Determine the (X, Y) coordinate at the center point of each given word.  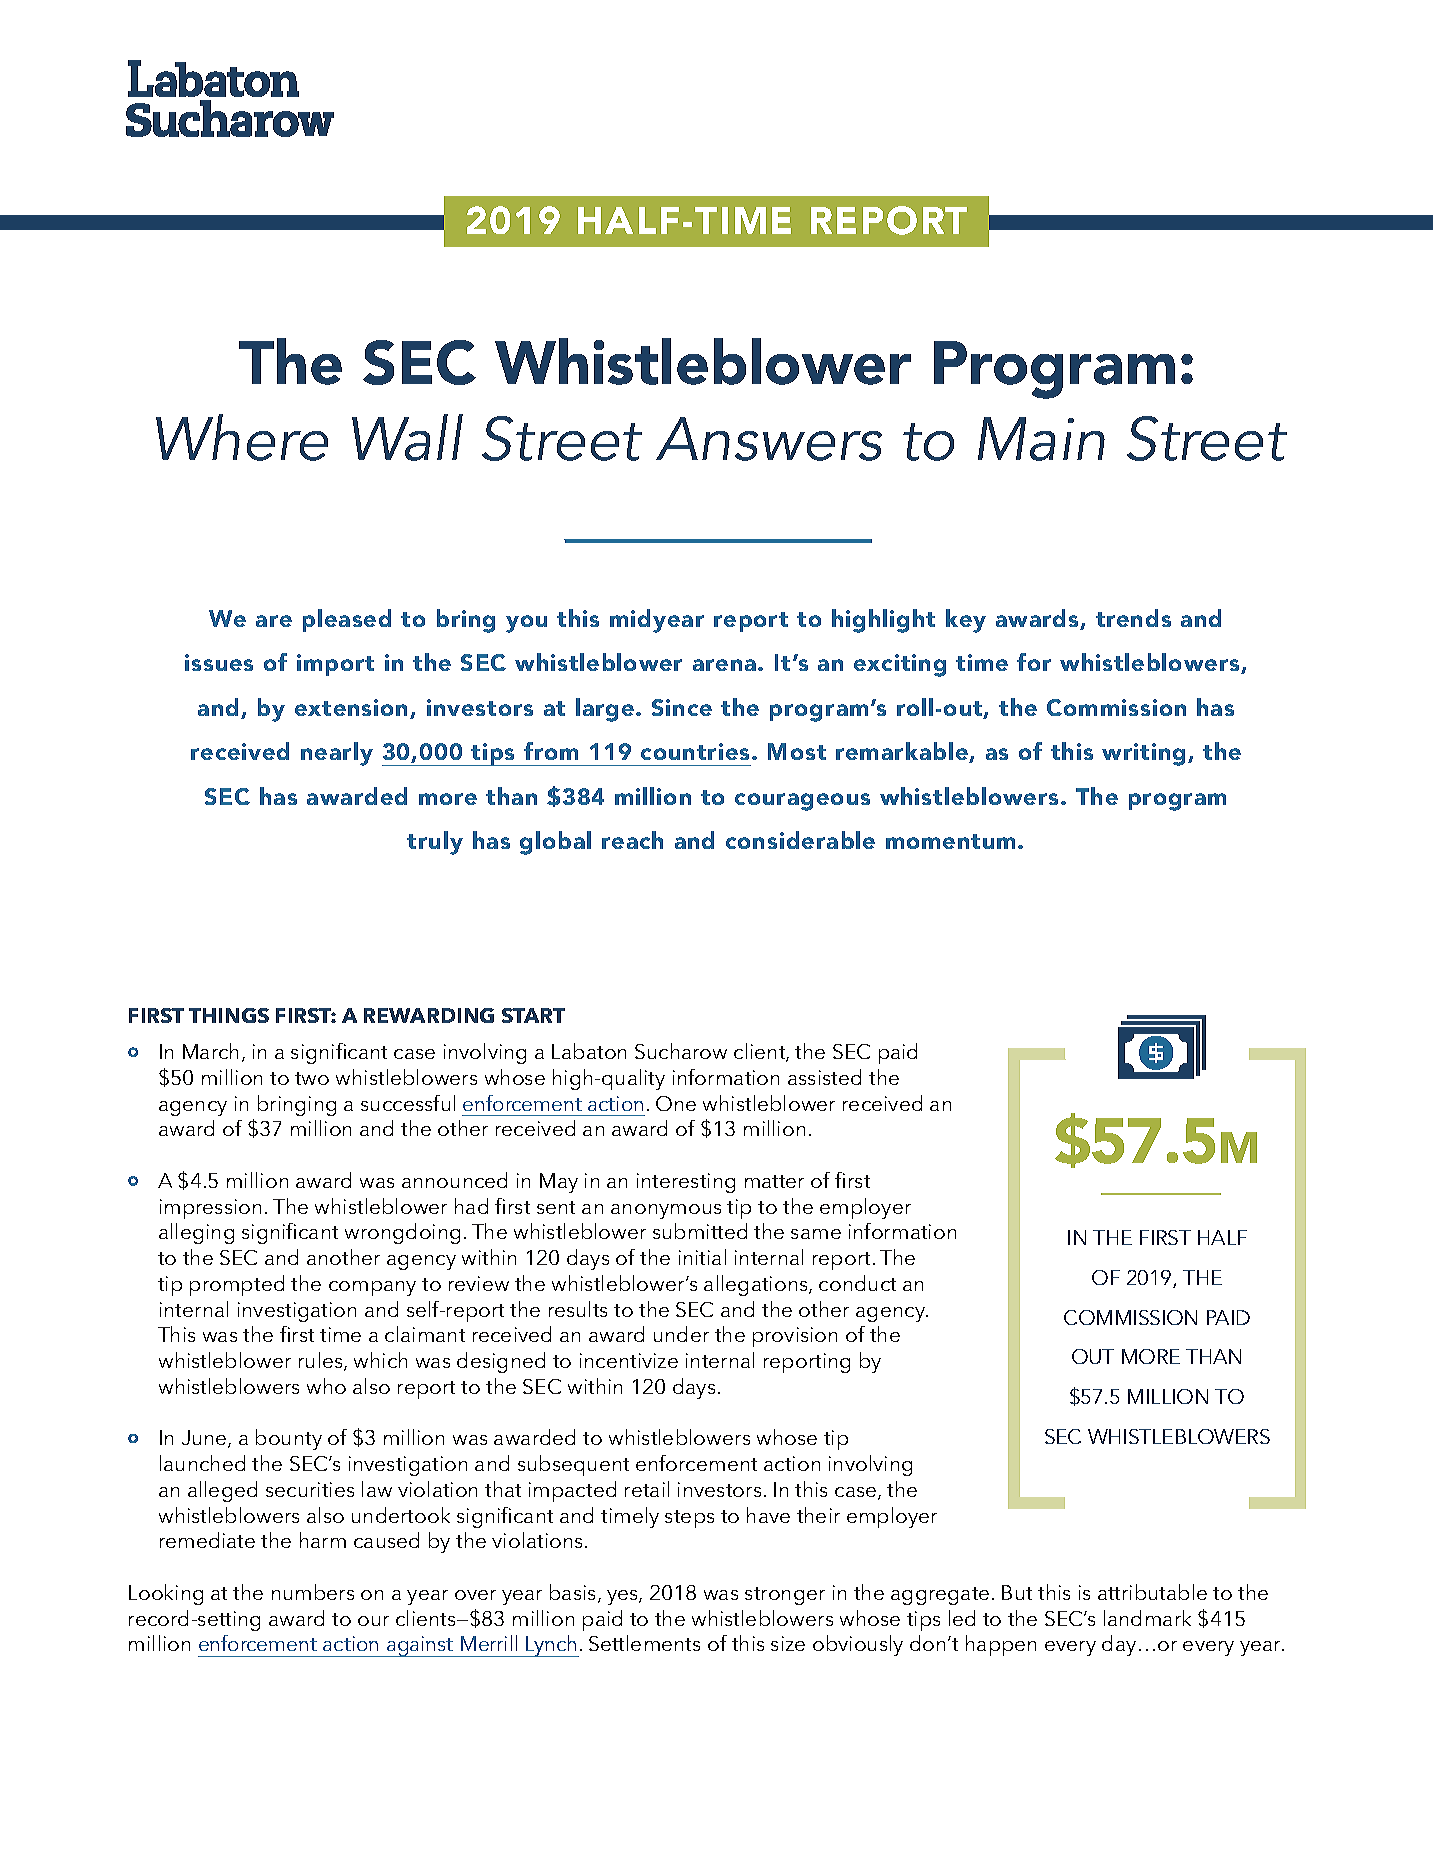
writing (1143, 754)
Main (1041, 439)
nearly (337, 754)
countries (695, 751)
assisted (824, 1077)
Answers (769, 439)
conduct (857, 1283)
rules (322, 1361)
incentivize (629, 1360)
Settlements (644, 1643)
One (676, 1103)
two (312, 1078)
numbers (313, 1592)
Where (242, 437)
